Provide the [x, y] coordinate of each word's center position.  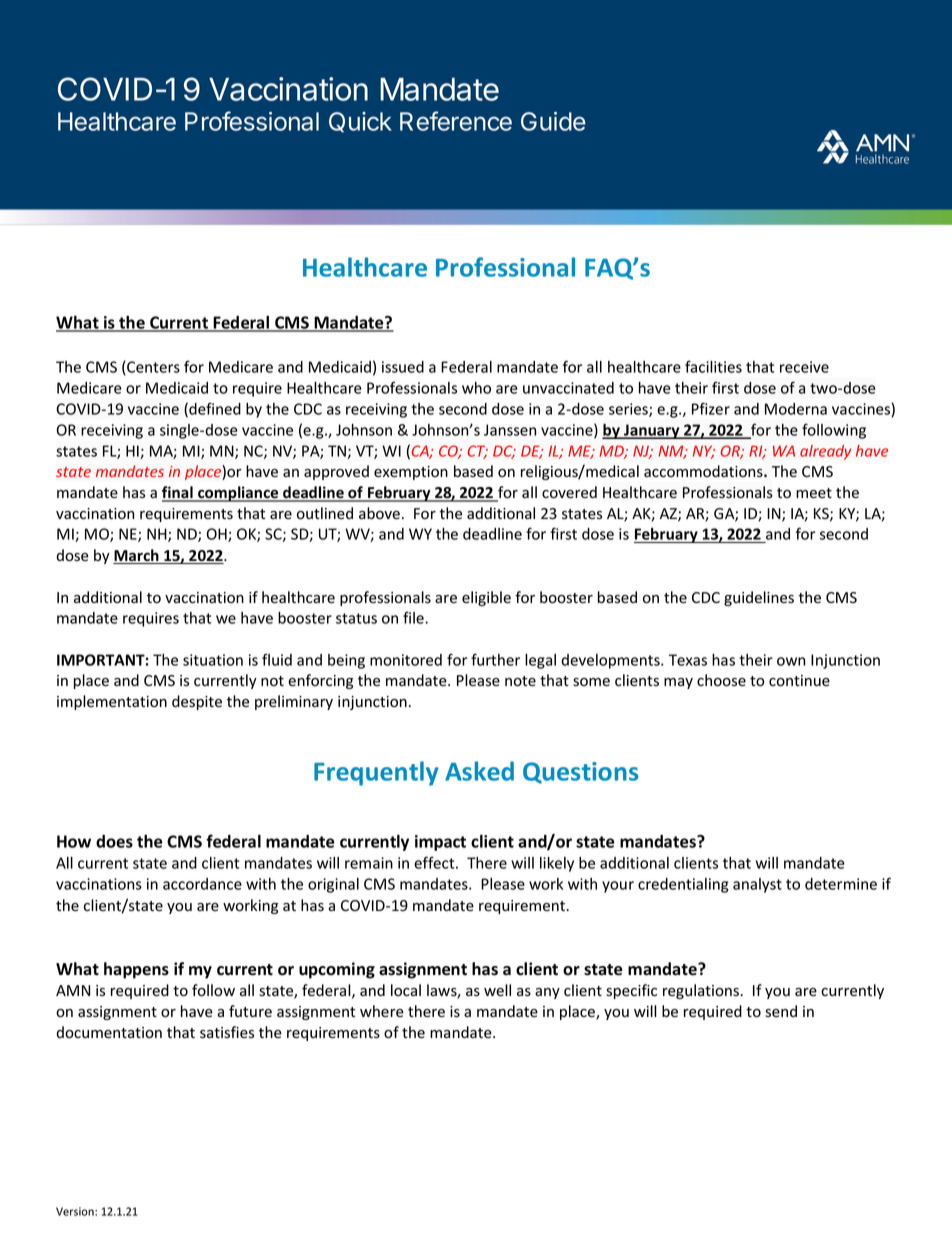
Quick [360, 122]
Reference [456, 121]
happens [136, 970]
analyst [757, 885]
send [781, 1011]
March [137, 556]
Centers [152, 368]
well [497, 990]
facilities [713, 366]
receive [804, 367]
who [476, 388]
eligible [486, 598]
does [114, 841]
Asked [479, 771]
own [791, 661]
